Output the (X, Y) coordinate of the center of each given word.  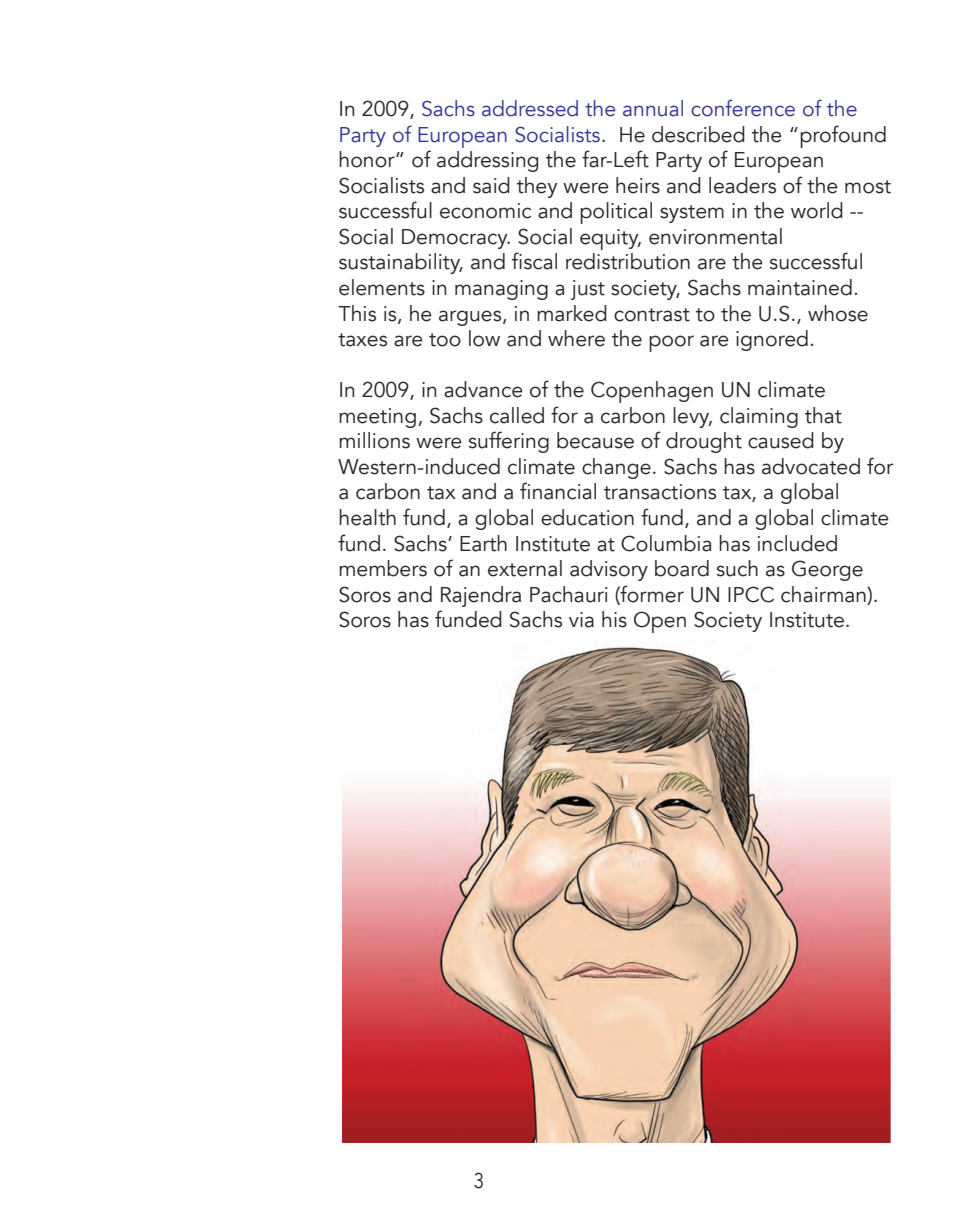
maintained (800, 287)
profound (843, 136)
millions (374, 440)
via (581, 620)
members (383, 568)
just (588, 290)
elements (382, 287)
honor (368, 159)
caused (781, 440)
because (595, 440)
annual (653, 108)
